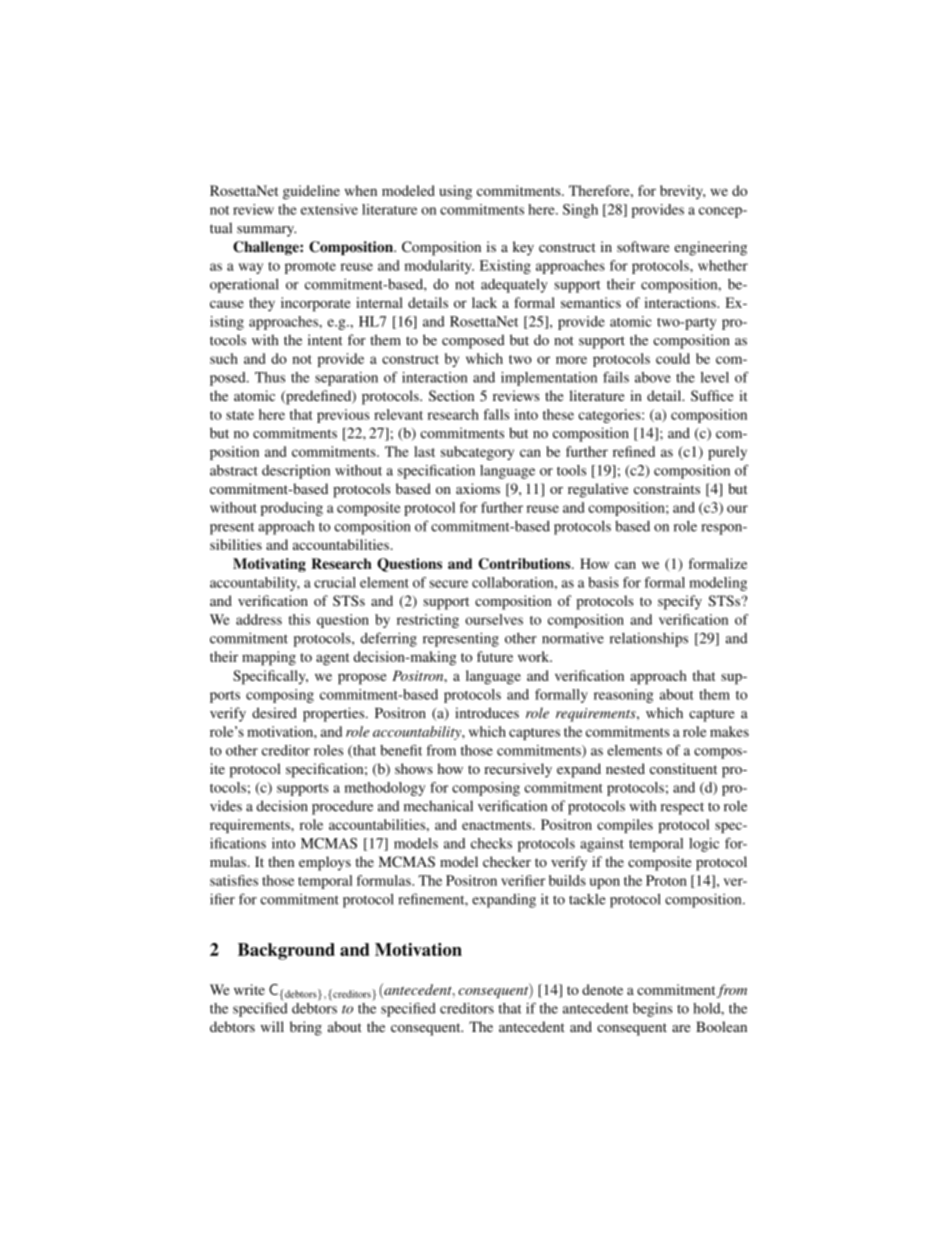 This page has width=952, height=1233. I want to click on using, so click(455, 192).
